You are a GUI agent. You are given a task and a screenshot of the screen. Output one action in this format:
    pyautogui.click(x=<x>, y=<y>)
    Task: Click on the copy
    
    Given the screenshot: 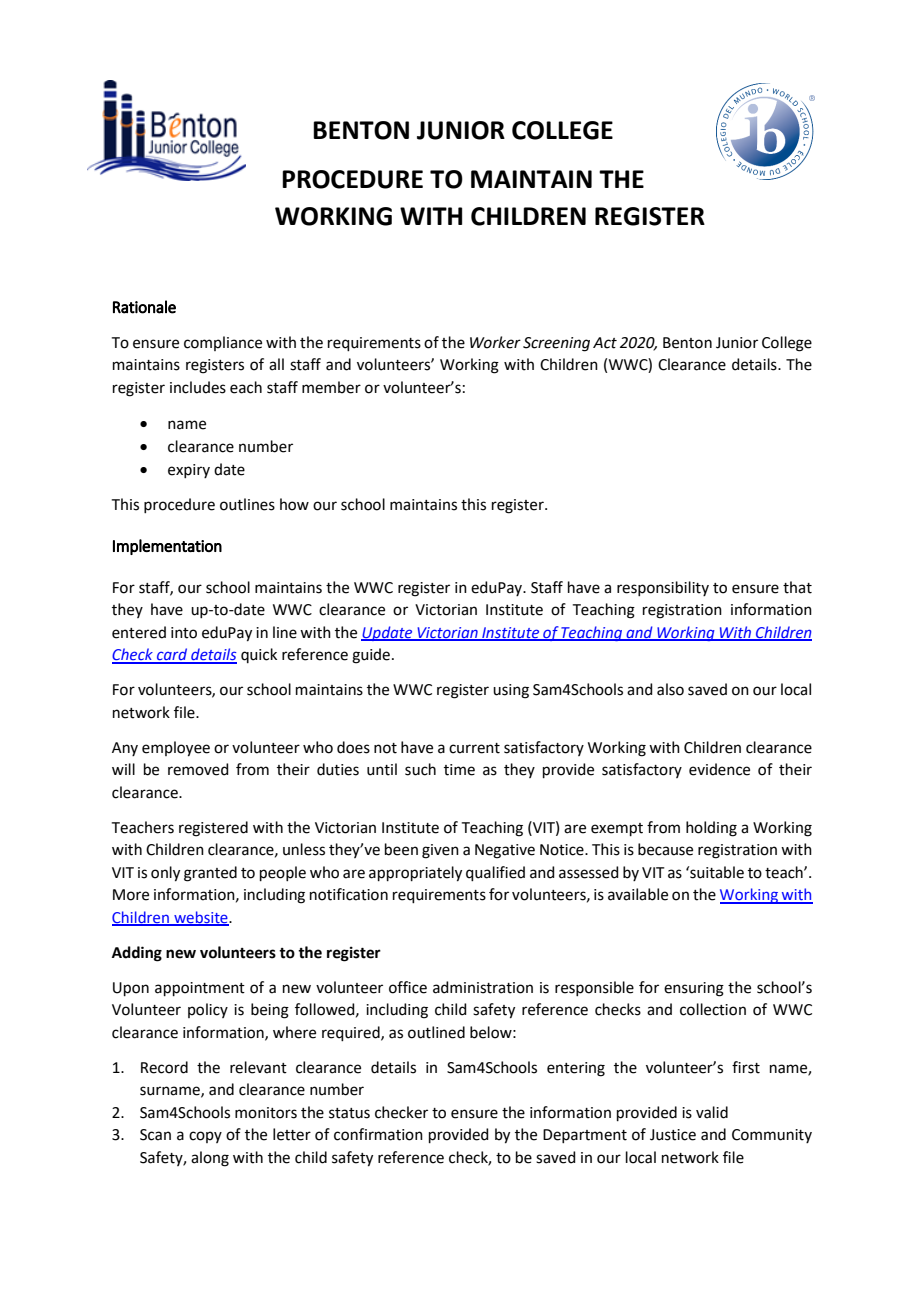 What is the action you would take?
    pyautogui.click(x=205, y=1137)
